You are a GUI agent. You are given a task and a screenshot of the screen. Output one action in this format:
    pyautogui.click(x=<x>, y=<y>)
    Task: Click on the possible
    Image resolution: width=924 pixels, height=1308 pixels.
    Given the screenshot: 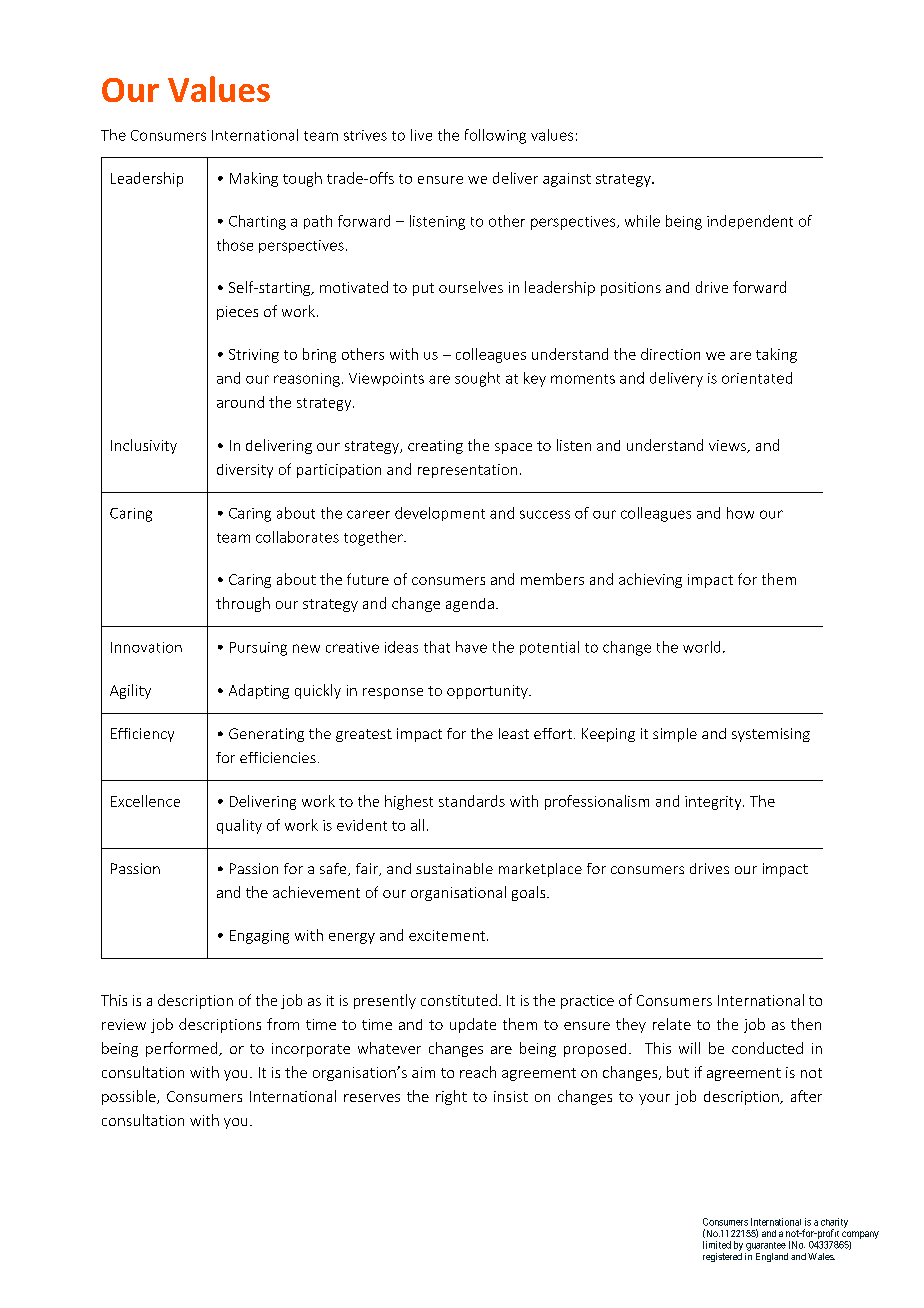 What is the action you would take?
    pyautogui.click(x=130, y=1097)
